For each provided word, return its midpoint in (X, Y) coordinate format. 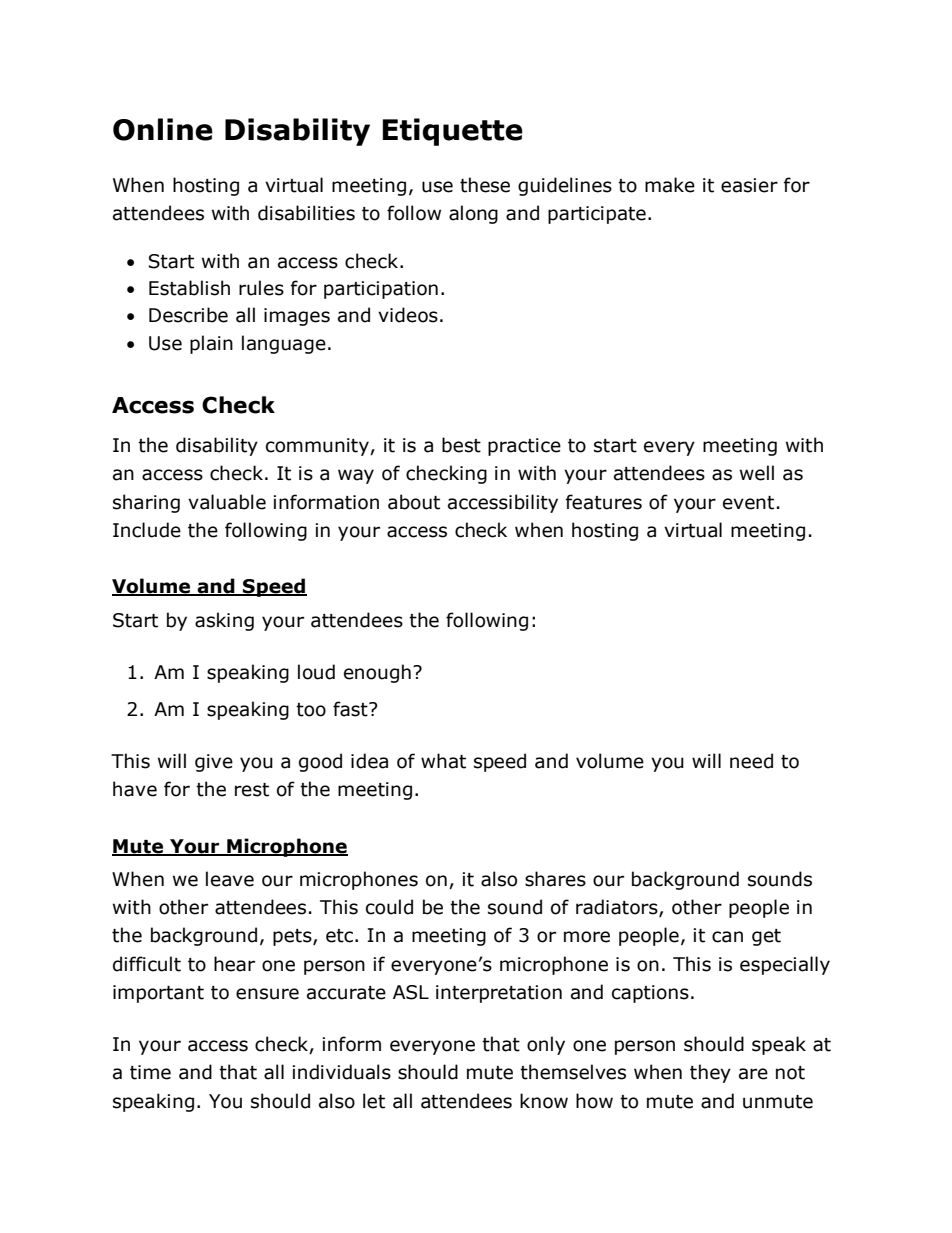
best (461, 445)
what (443, 761)
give (214, 763)
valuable (227, 502)
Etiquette (452, 132)
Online (163, 129)
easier (749, 185)
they (710, 1073)
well (757, 473)
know (544, 1101)
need (751, 761)
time (150, 1072)
